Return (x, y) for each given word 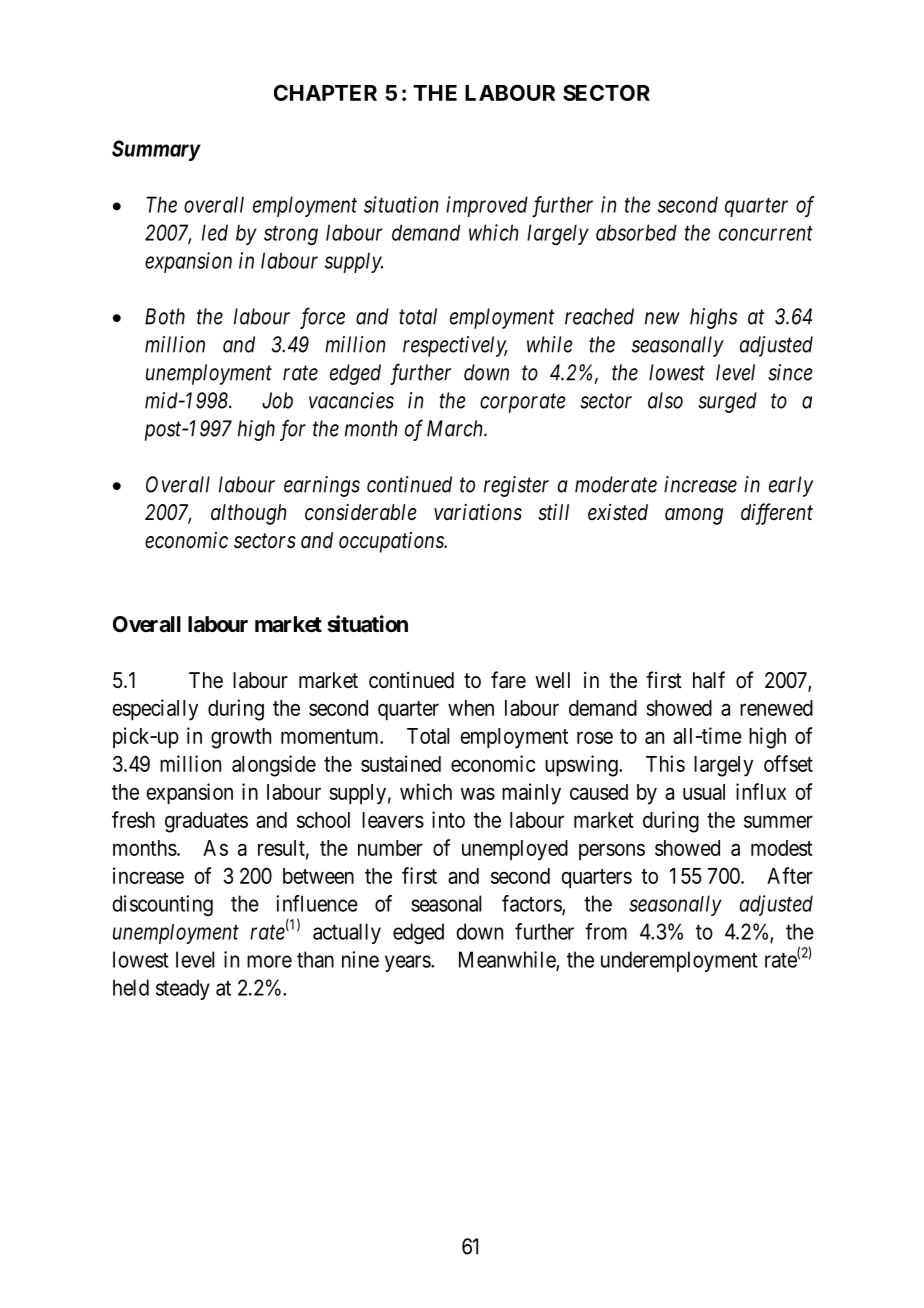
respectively (455, 346)
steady (183, 989)
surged (727, 402)
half (709, 680)
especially (155, 710)
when (471, 708)
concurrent (766, 233)
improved (487, 206)
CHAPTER (325, 92)
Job (277, 400)
